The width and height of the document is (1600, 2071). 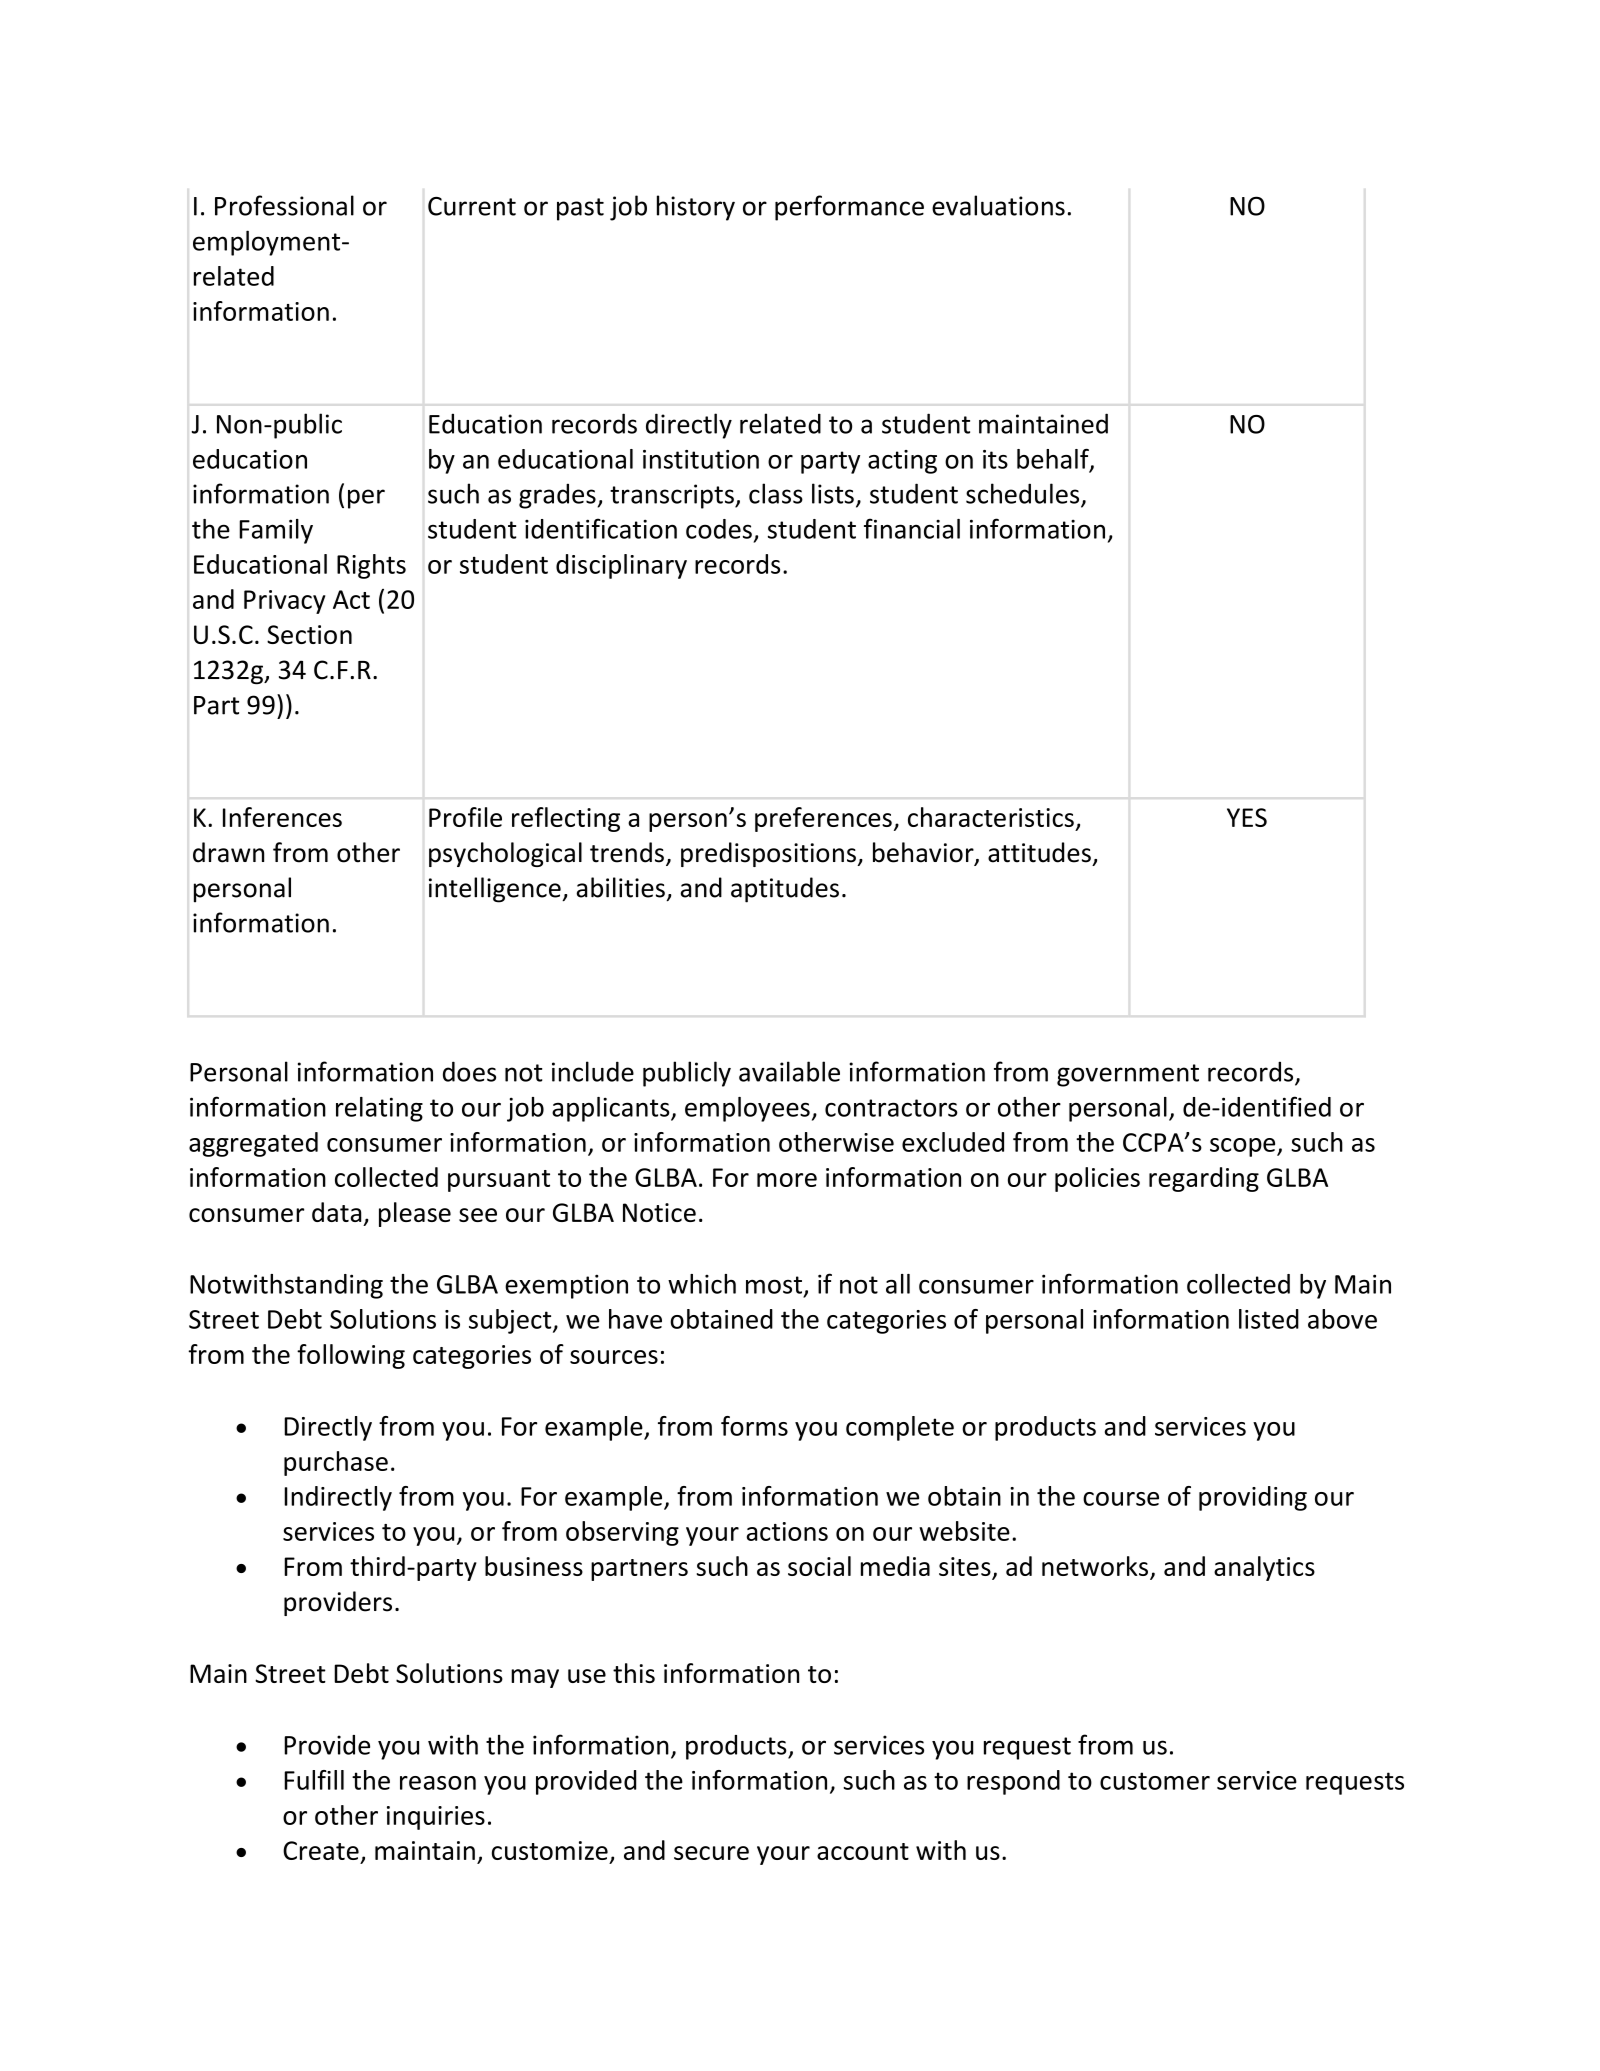 I want to click on YES, so click(x=1247, y=817).
